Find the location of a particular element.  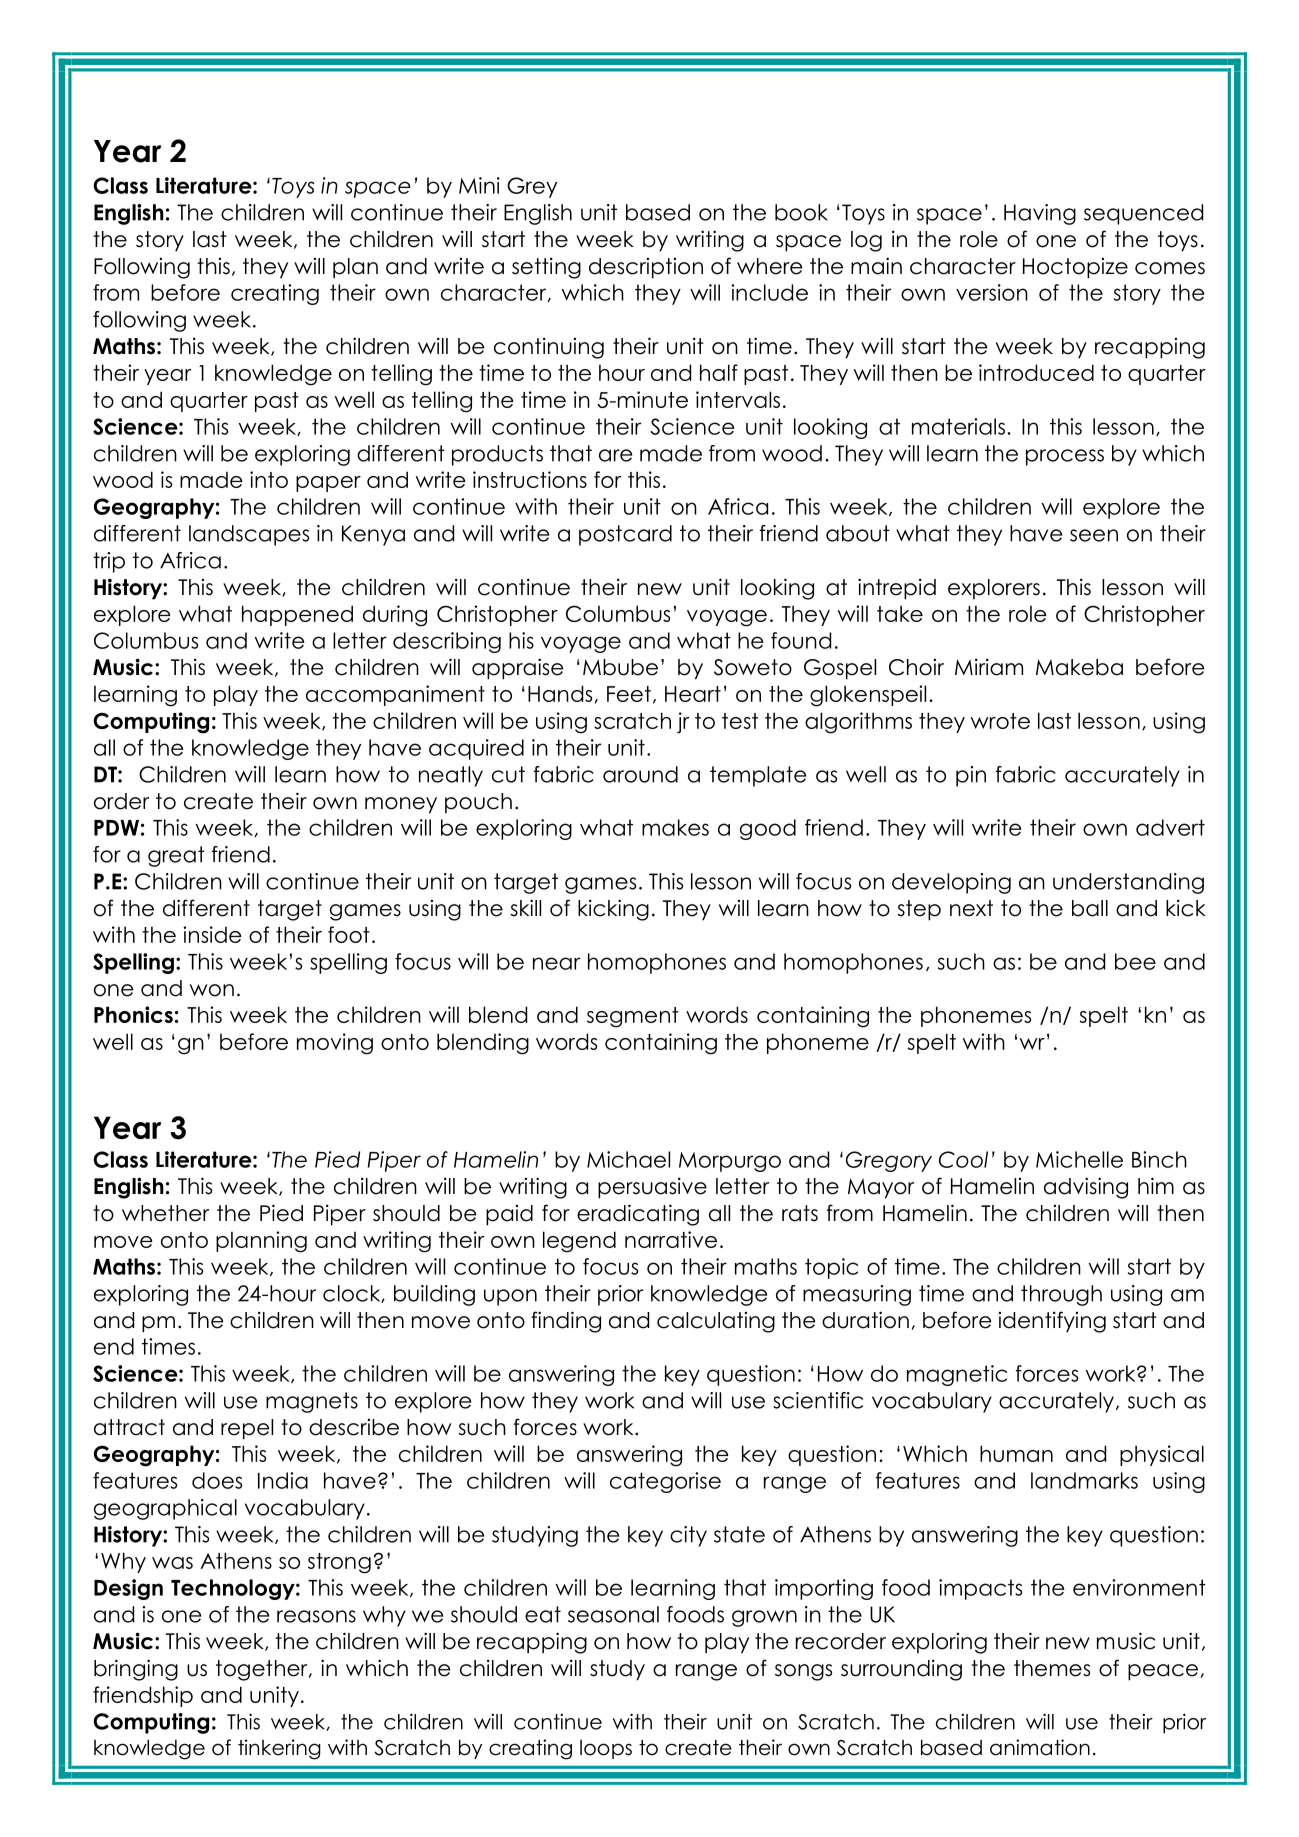

repel is located at coordinates (247, 1429).
